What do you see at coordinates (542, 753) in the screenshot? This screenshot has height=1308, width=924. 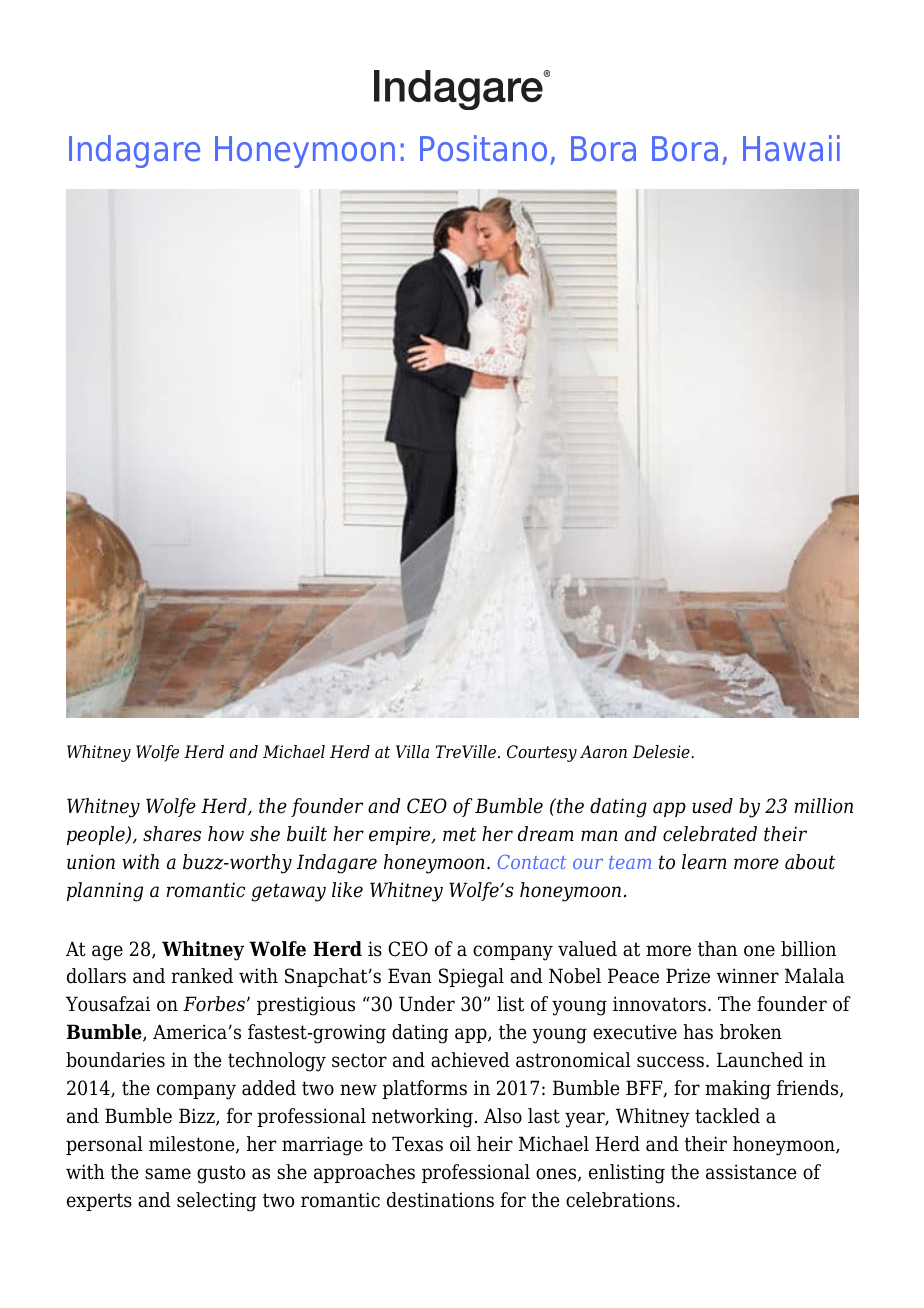 I see `Courtesy` at bounding box center [542, 753].
